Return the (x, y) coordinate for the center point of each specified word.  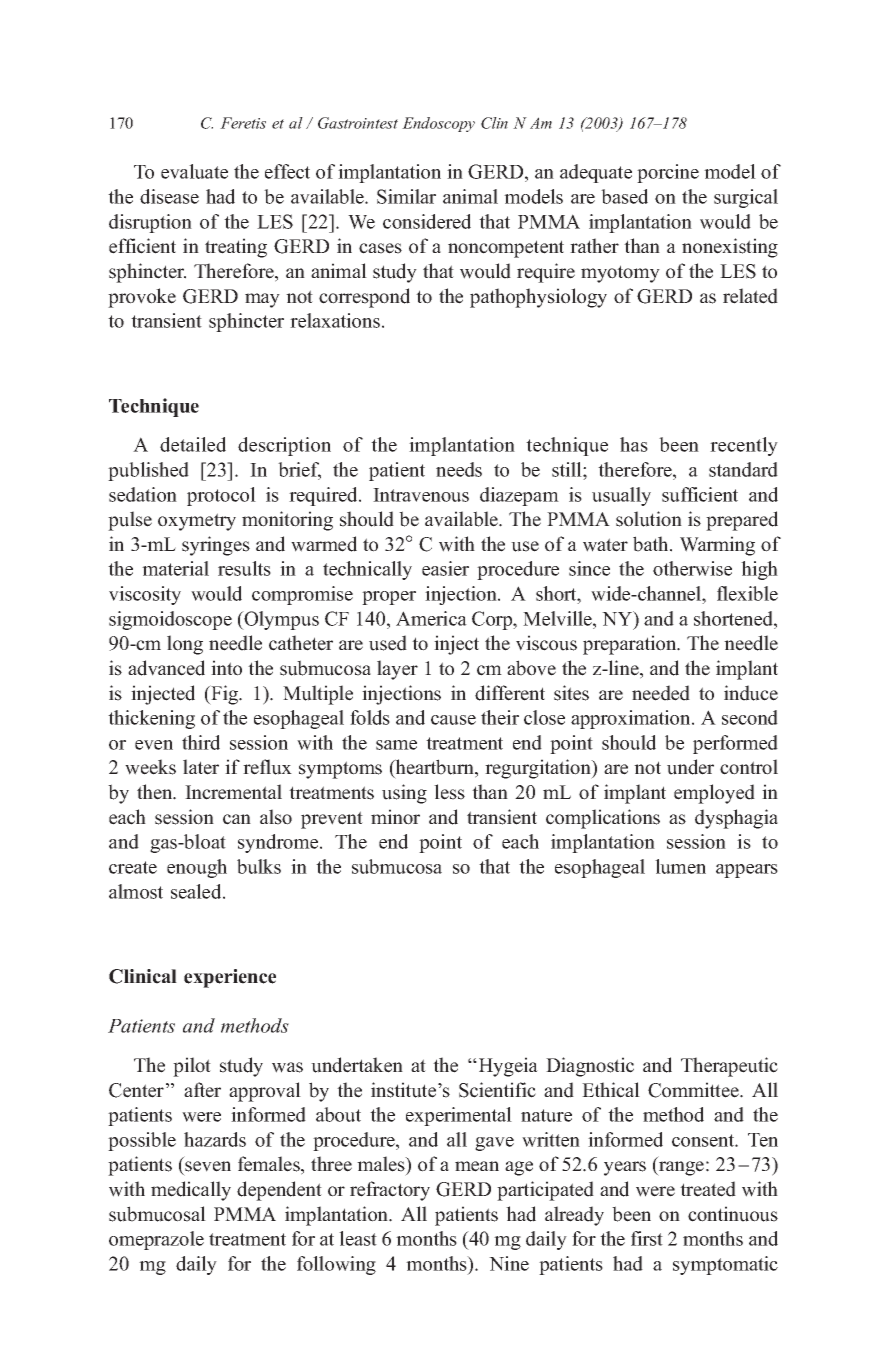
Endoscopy (438, 124)
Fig (225, 695)
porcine (668, 173)
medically (191, 1191)
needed (661, 693)
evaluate (194, 171)
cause (453, 720)
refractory (390, 1191)
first (647, 1238)
